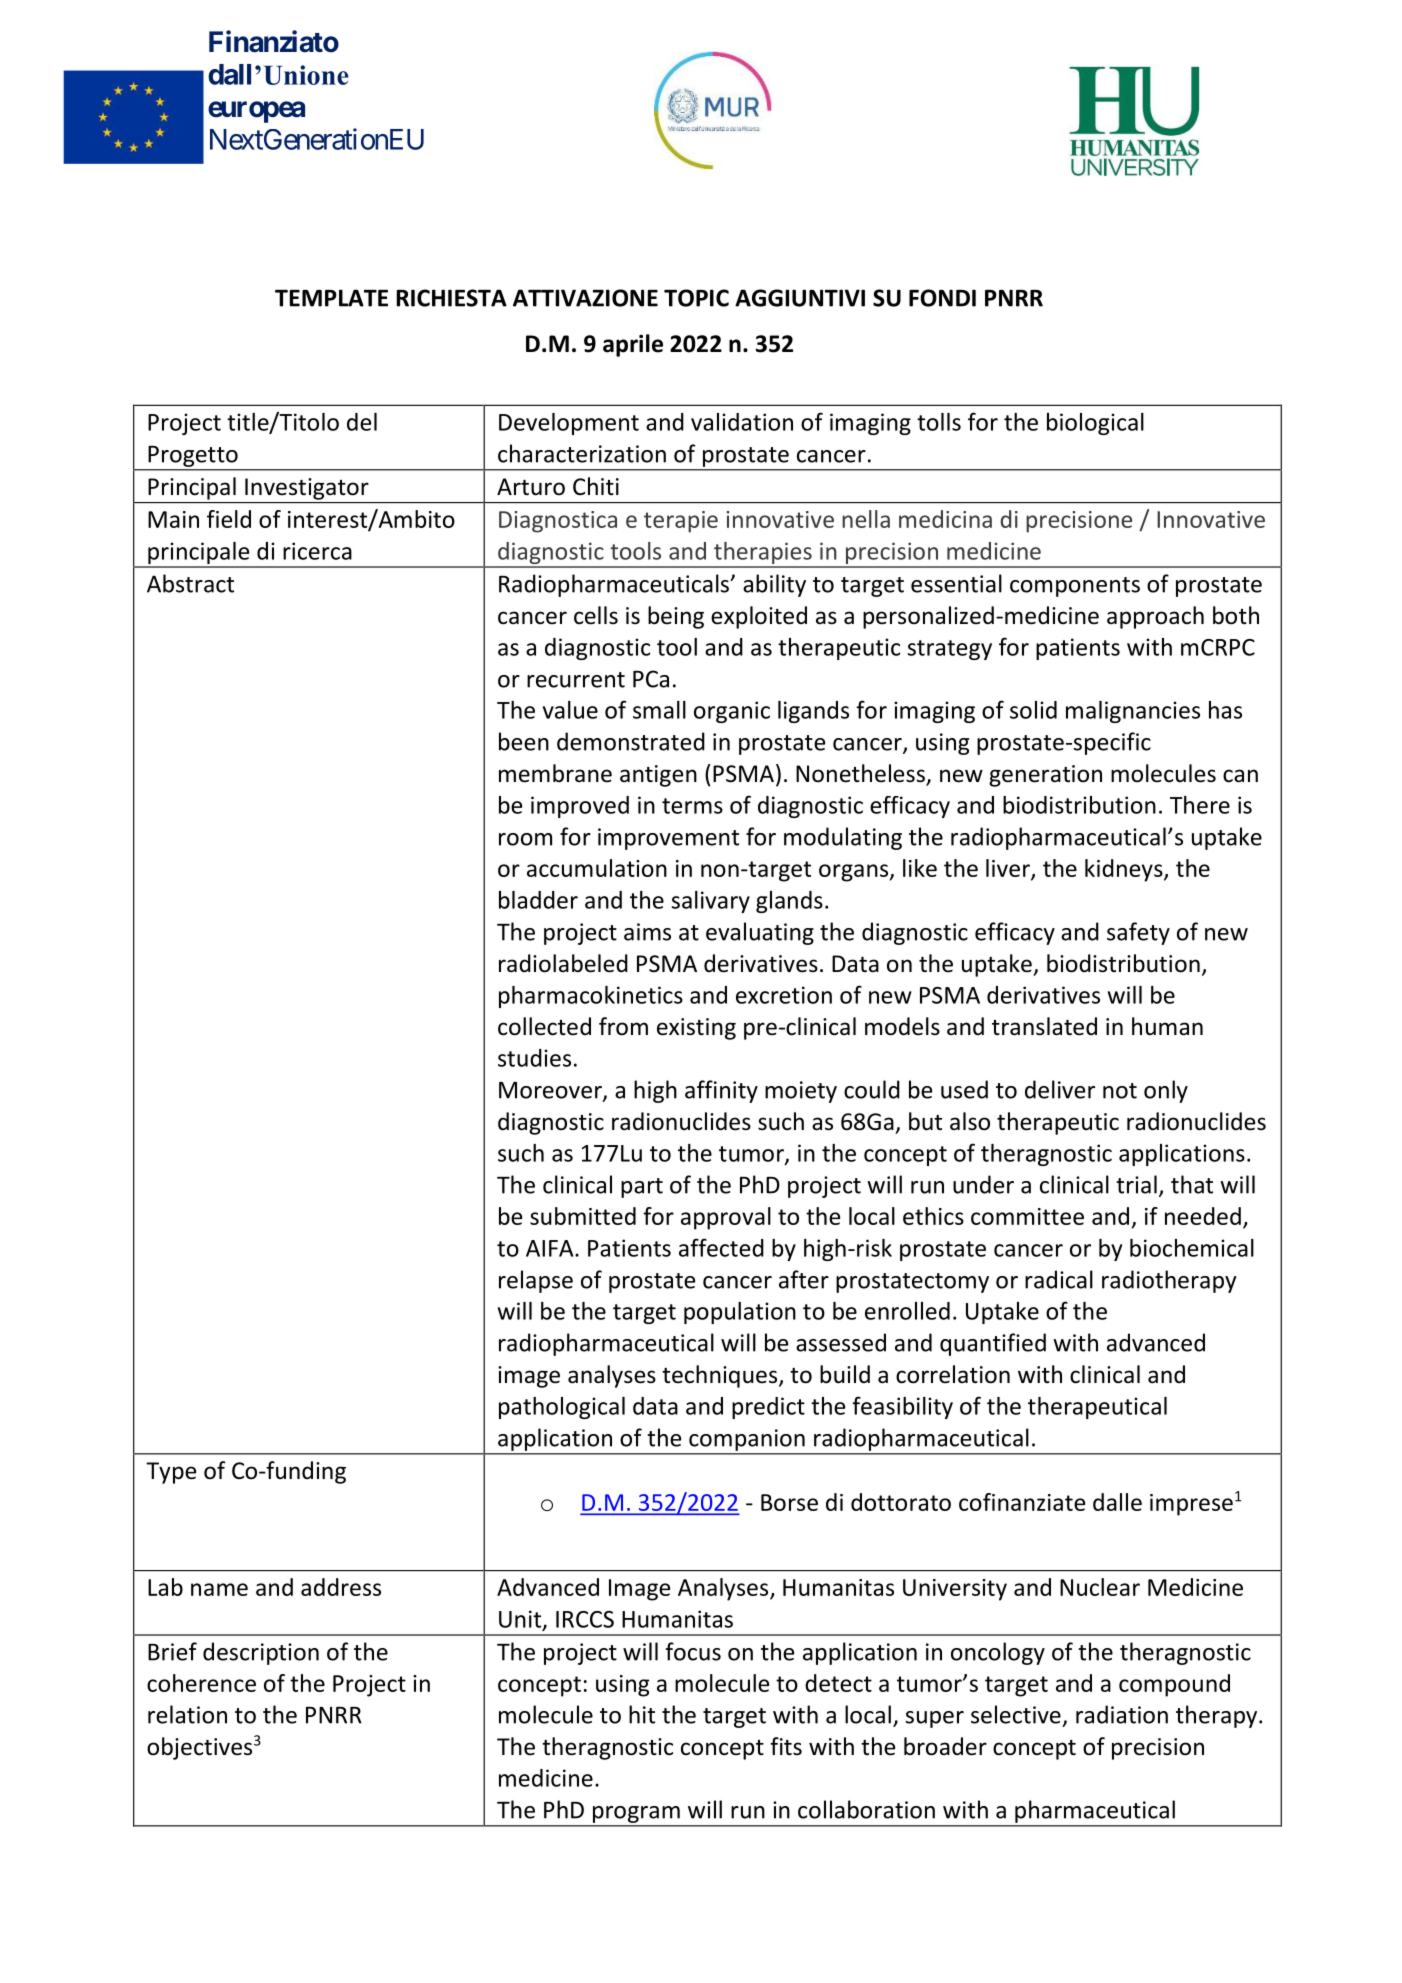 The height and width of the page is (1983, 1402). What do you see at coordinates (1120, 1091) in the page?
I see `not` at bounding box center [1120, 1091].
